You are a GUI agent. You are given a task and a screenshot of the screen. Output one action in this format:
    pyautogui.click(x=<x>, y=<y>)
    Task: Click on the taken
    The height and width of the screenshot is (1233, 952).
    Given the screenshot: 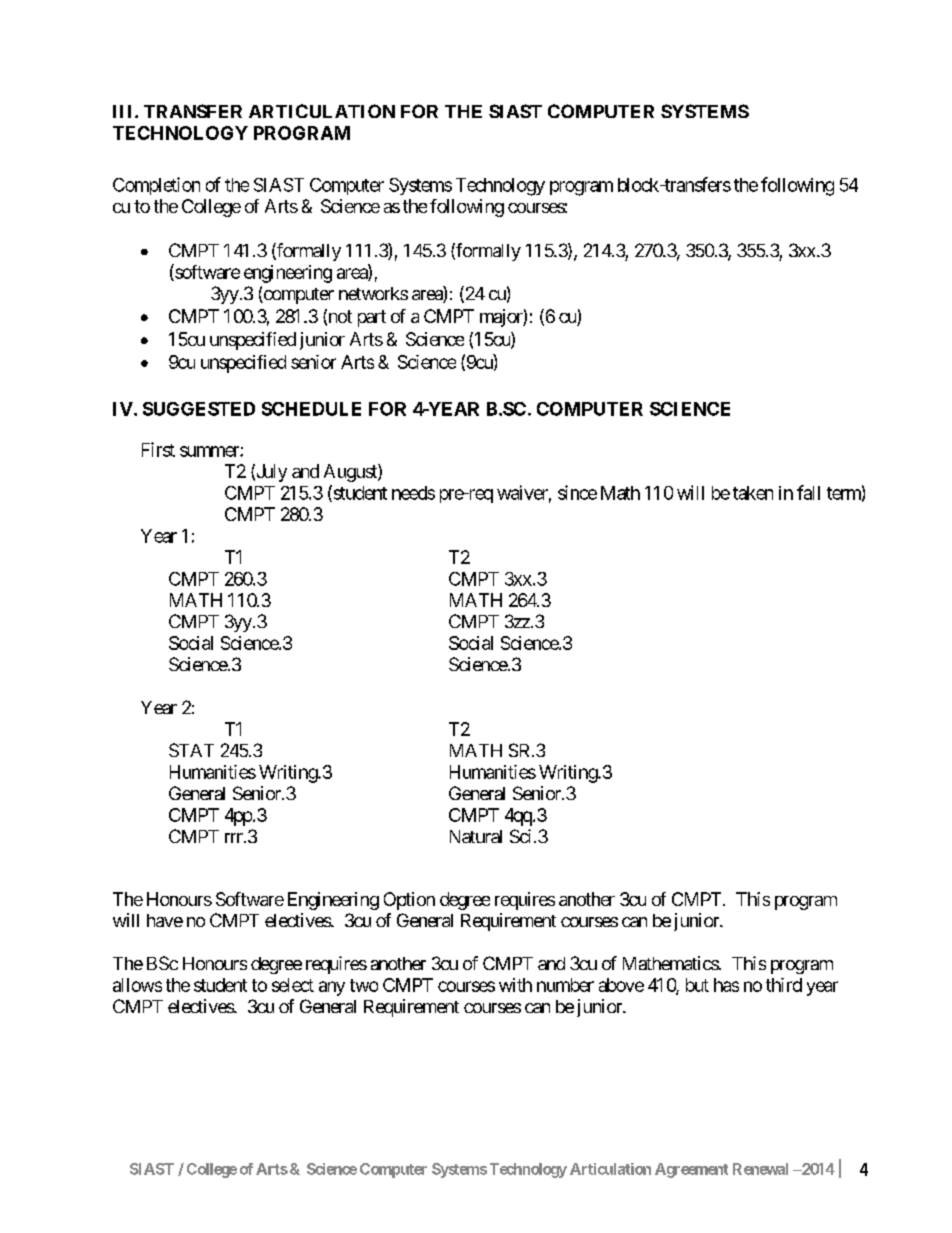 What is the action you would take?
    pyautogui.click(x=753, y=493)
